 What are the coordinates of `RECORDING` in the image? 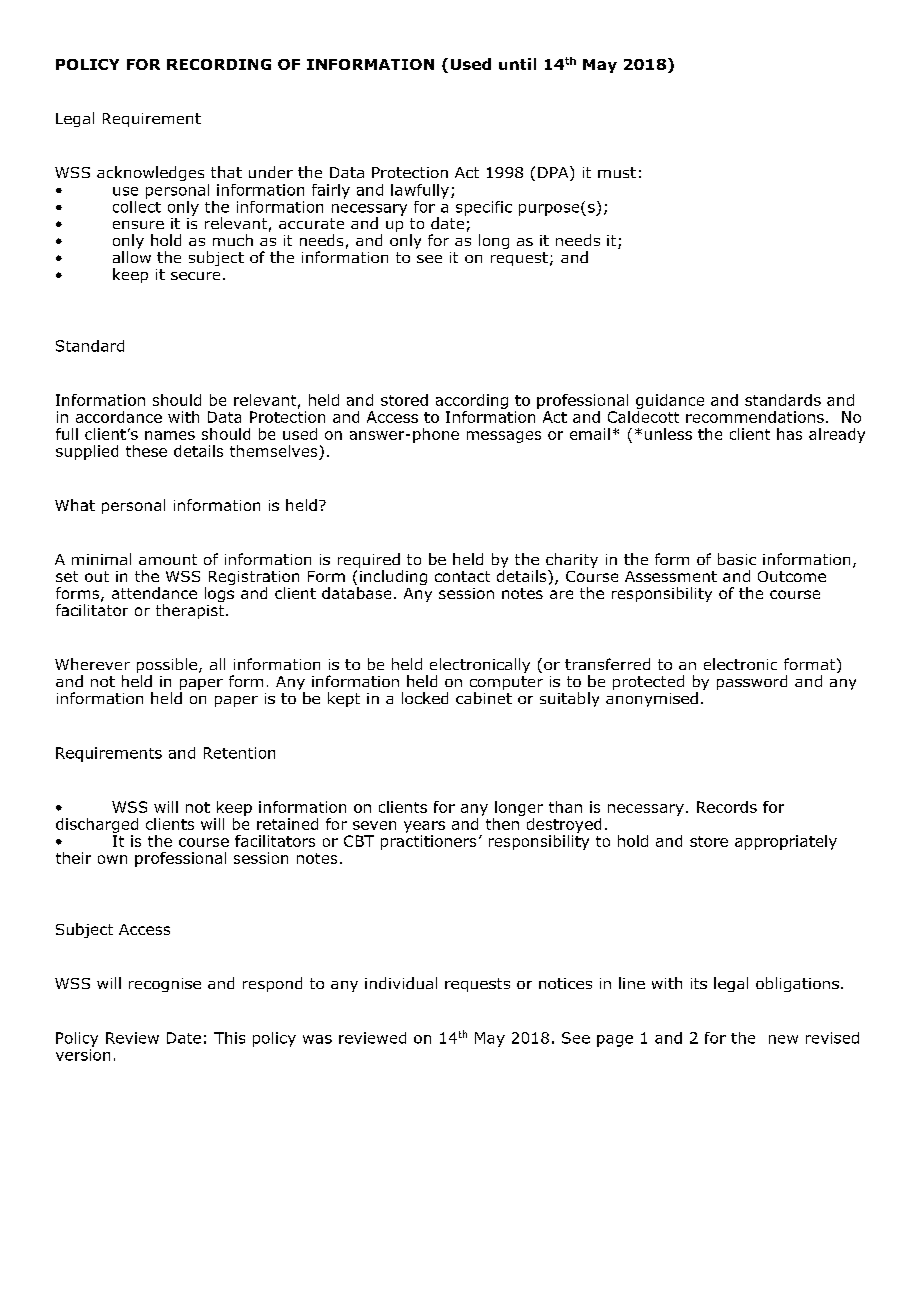 It's located at (219, 64).
